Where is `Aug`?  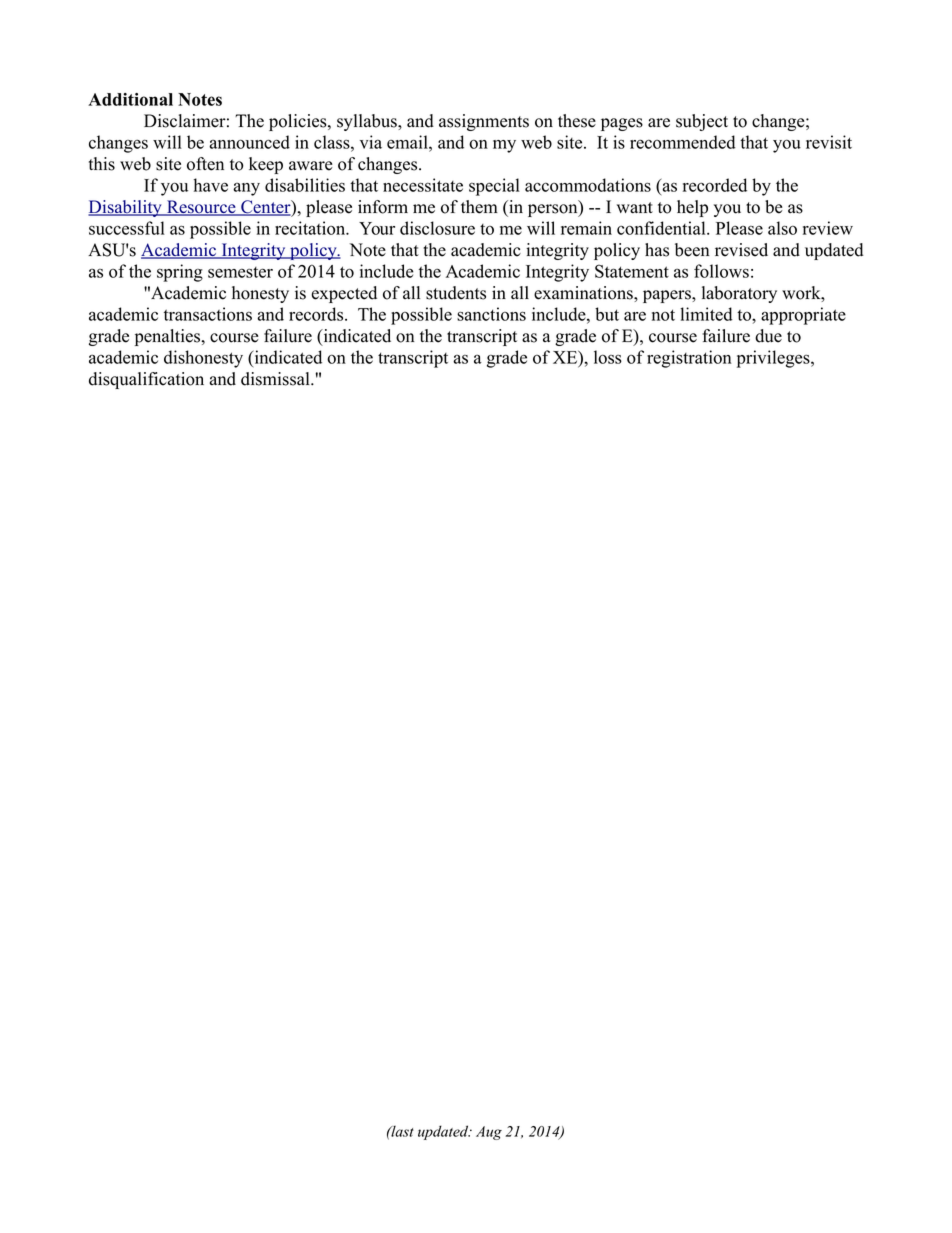 Aug is located at coordinates (489, 1133).
